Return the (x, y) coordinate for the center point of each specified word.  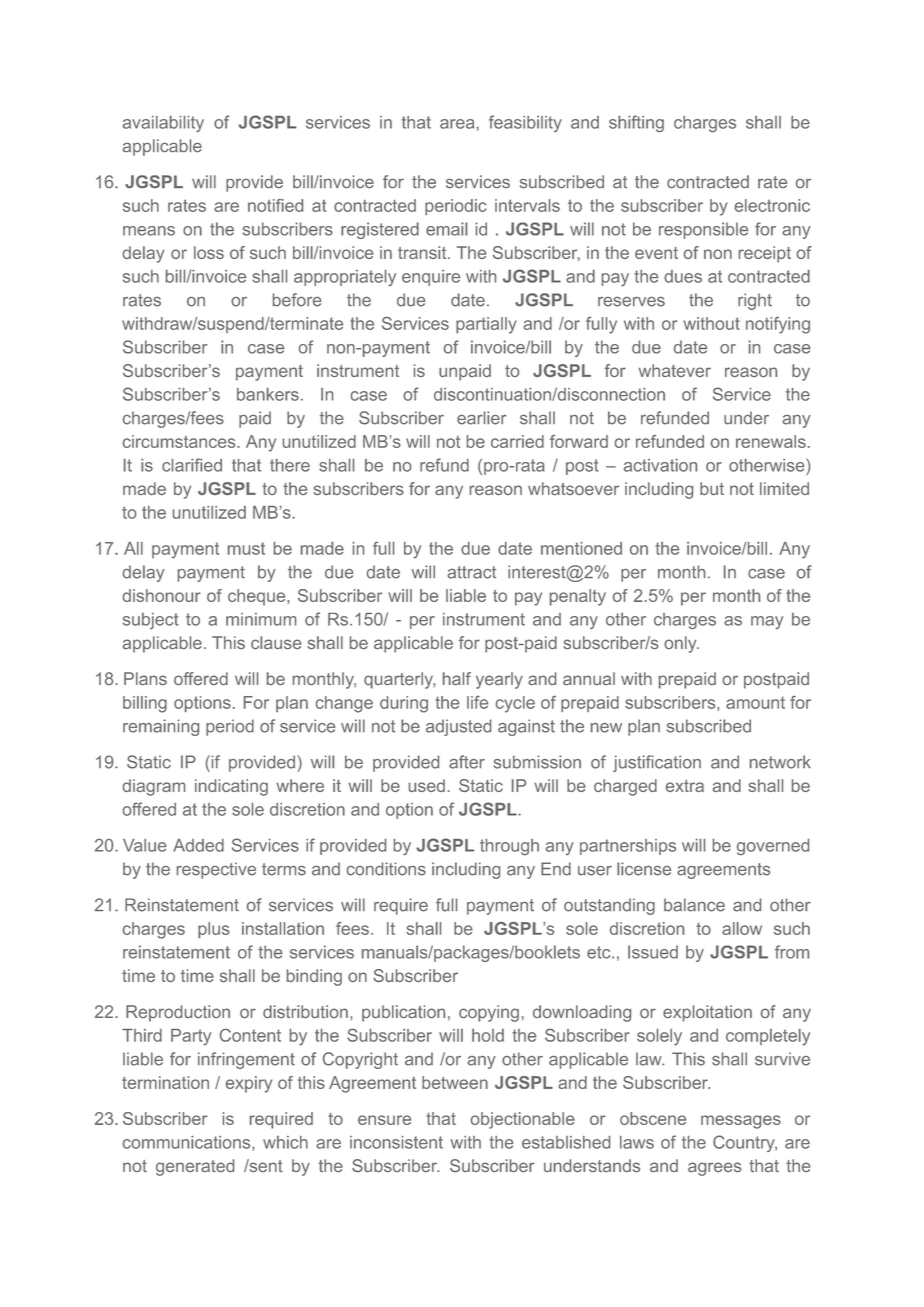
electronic (772, 205)
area (457, 124)
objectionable (523, 1120)
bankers (268, 394)
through (509, 847)
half (457, 678)
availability (163, 124)
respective (216, 870)
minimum (261, 619)
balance (694, 905)
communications (188, 1143)
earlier (481, 418)
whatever (675, 370)
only (681, 644)
